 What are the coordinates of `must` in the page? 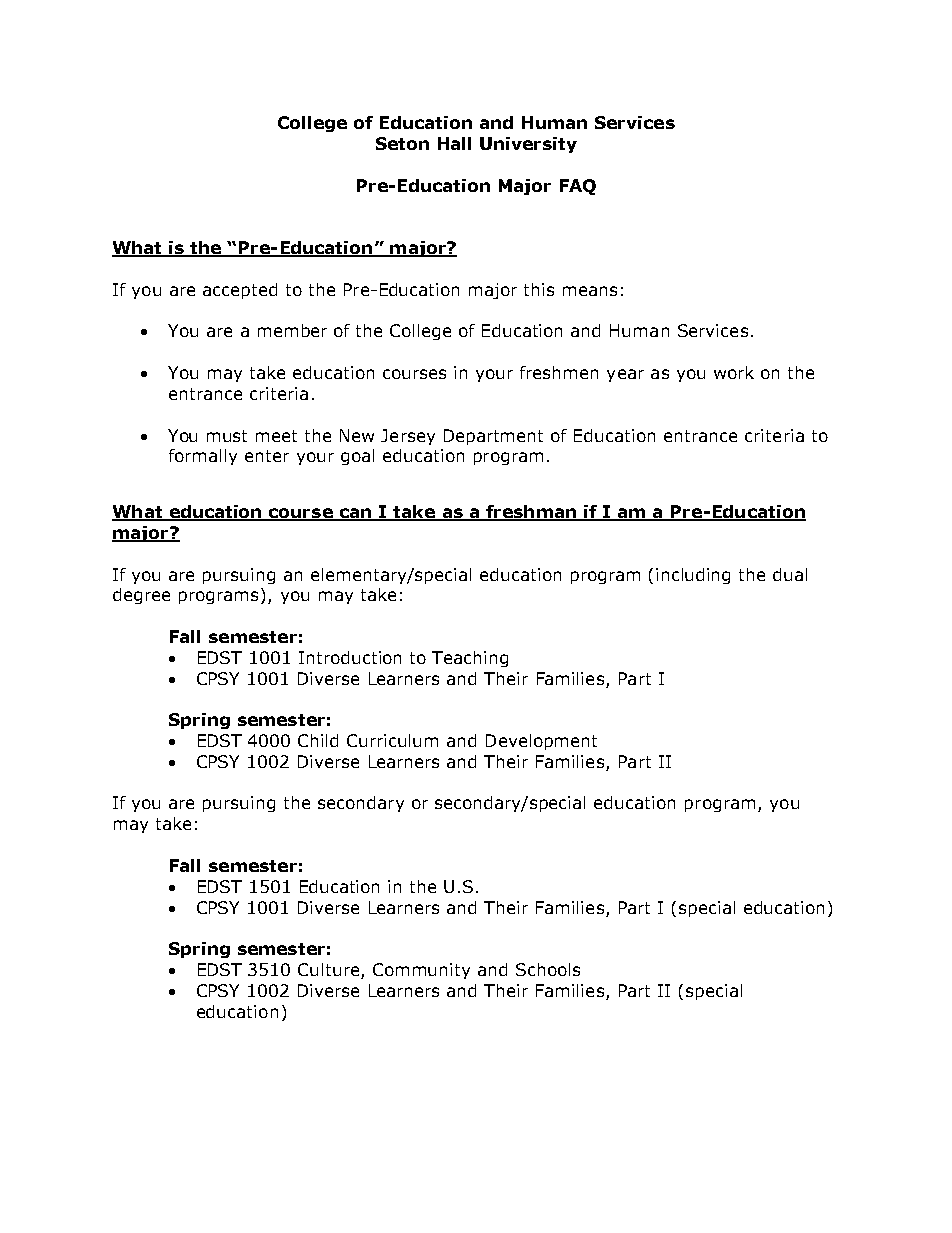 It's located at (227, 436).
